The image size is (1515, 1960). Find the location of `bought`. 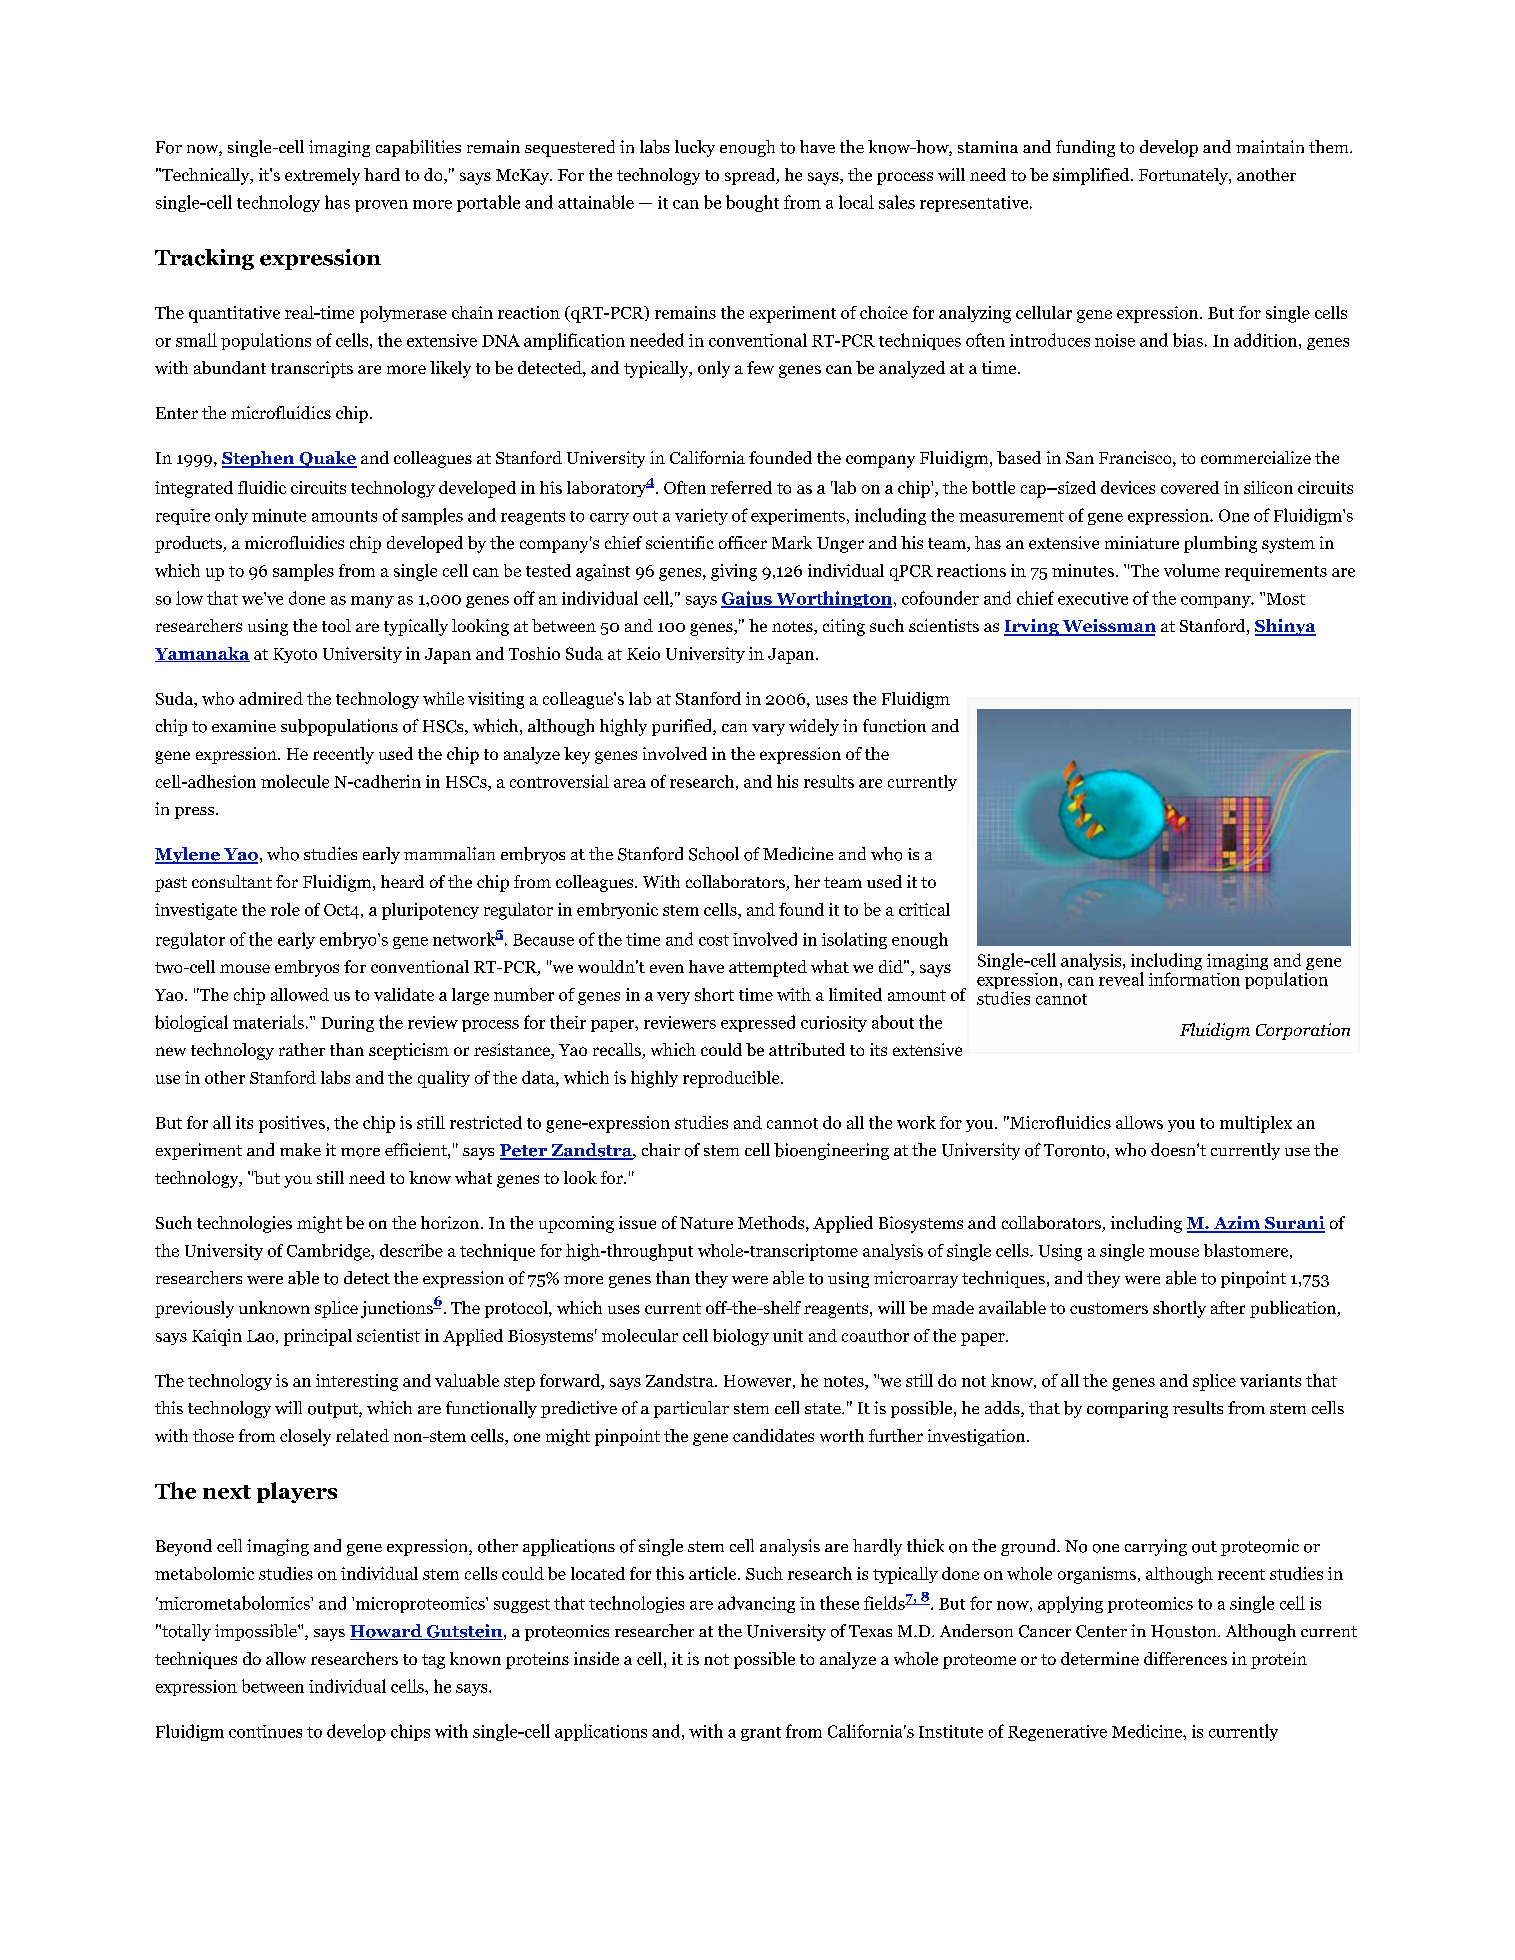

bought is located at coordinates (752, 203).
